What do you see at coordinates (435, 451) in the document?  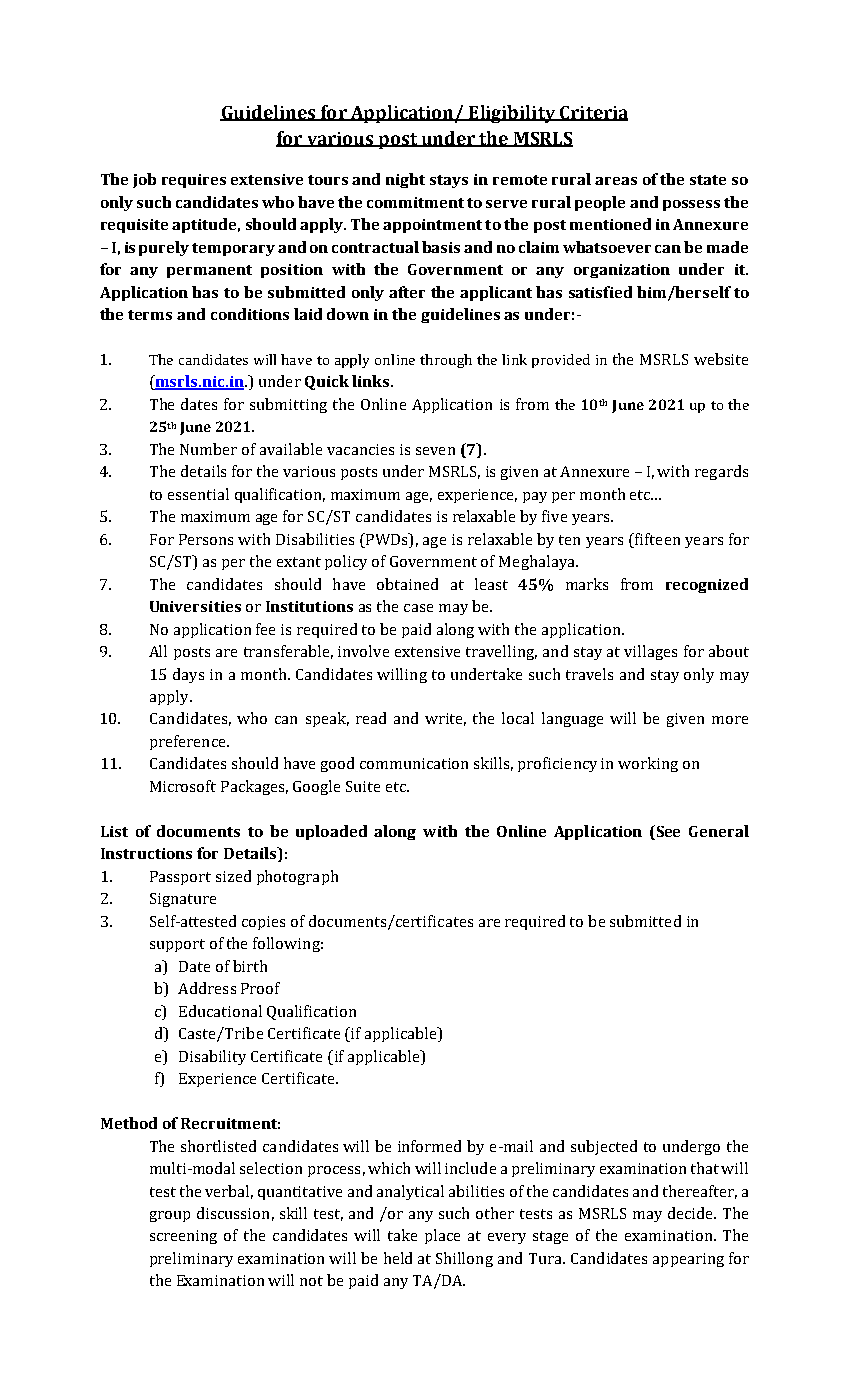 I see `seven` at bounding box center [435, 451].
